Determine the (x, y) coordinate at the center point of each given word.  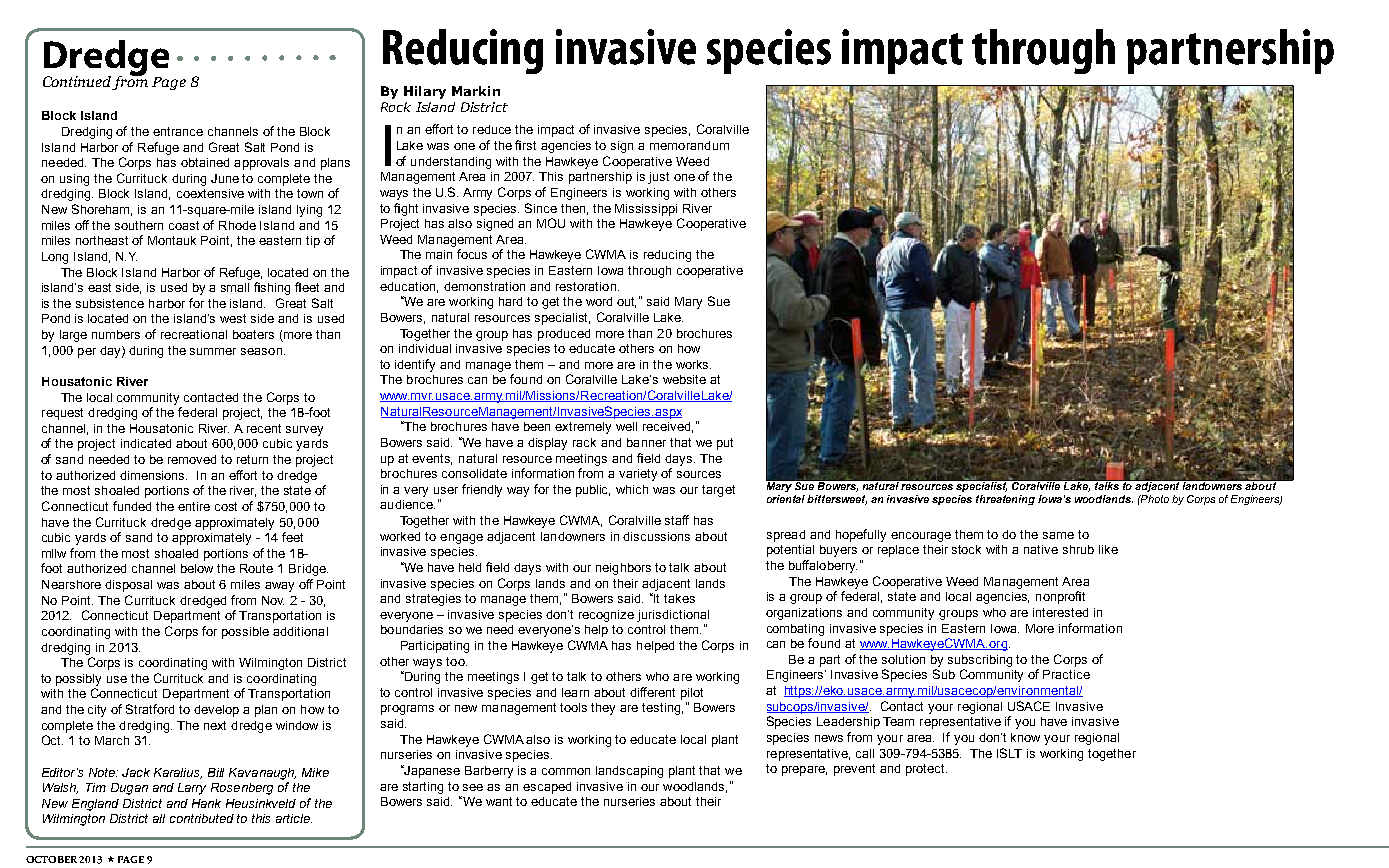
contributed (202, 818)
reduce (492, 129)
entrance (178, 131)
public (593, 491)
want (499, 801)
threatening (1005, 500)
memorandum (689, 145)
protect (926, 770)
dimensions (153, 475)
